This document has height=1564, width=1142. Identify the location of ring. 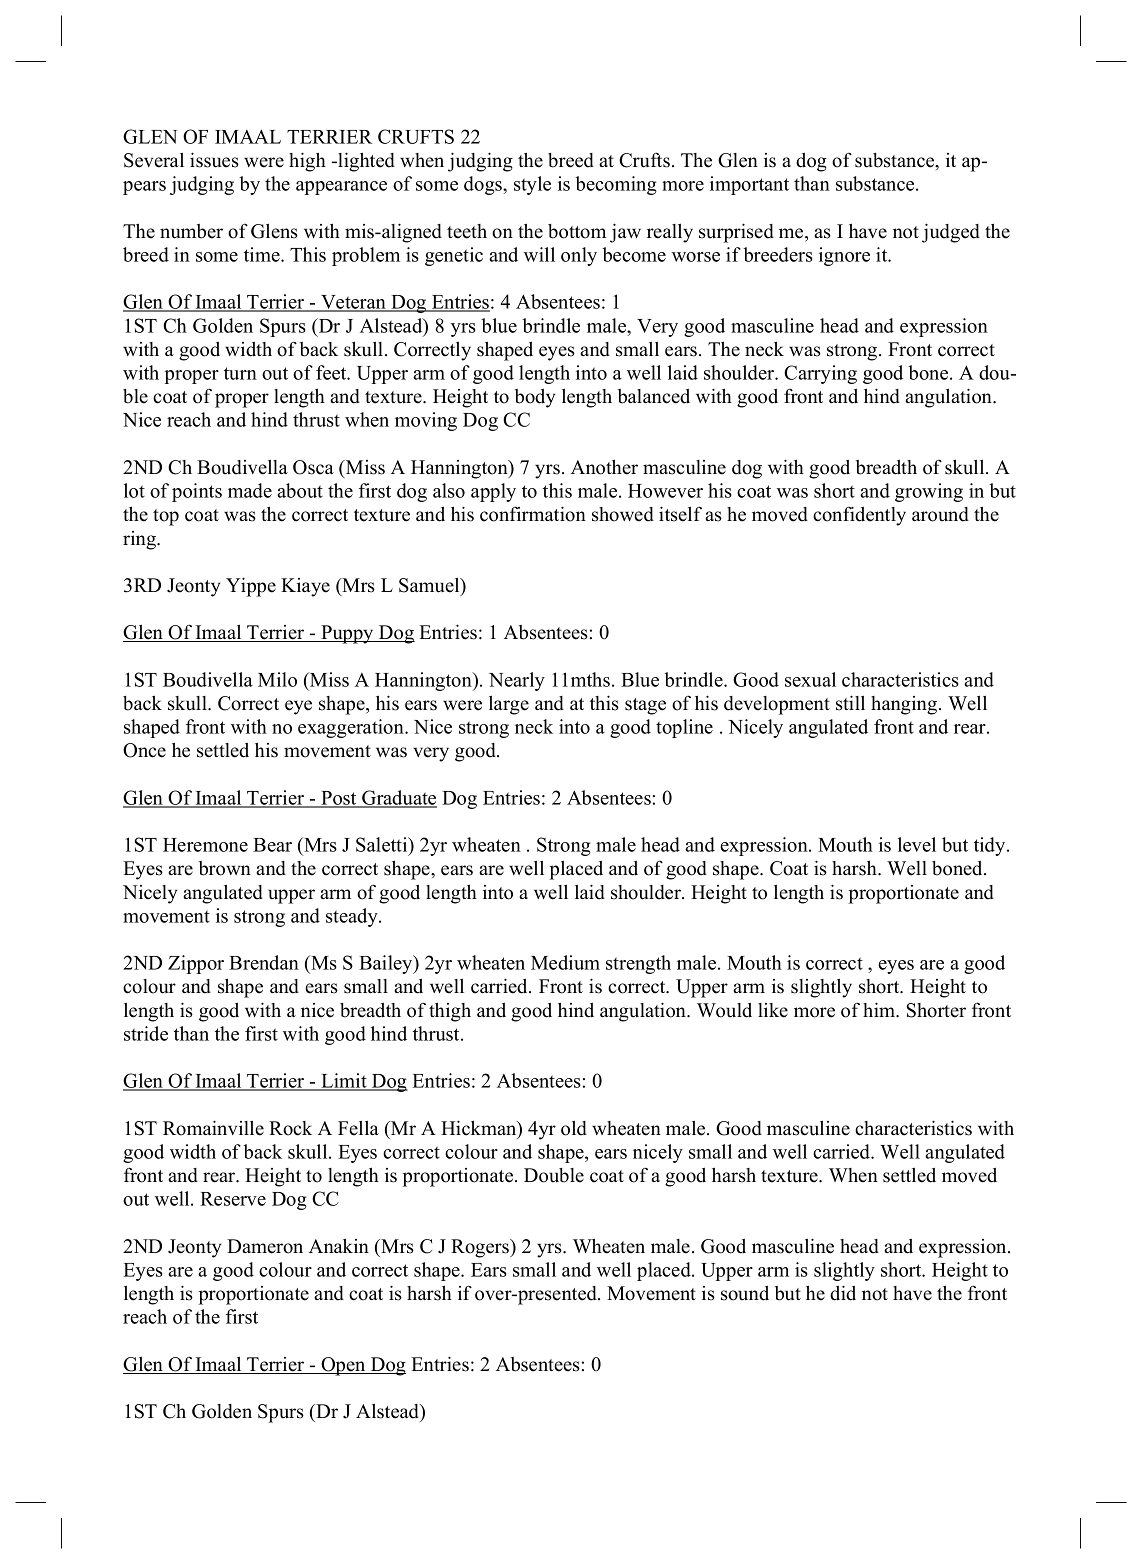
(140, 540).
